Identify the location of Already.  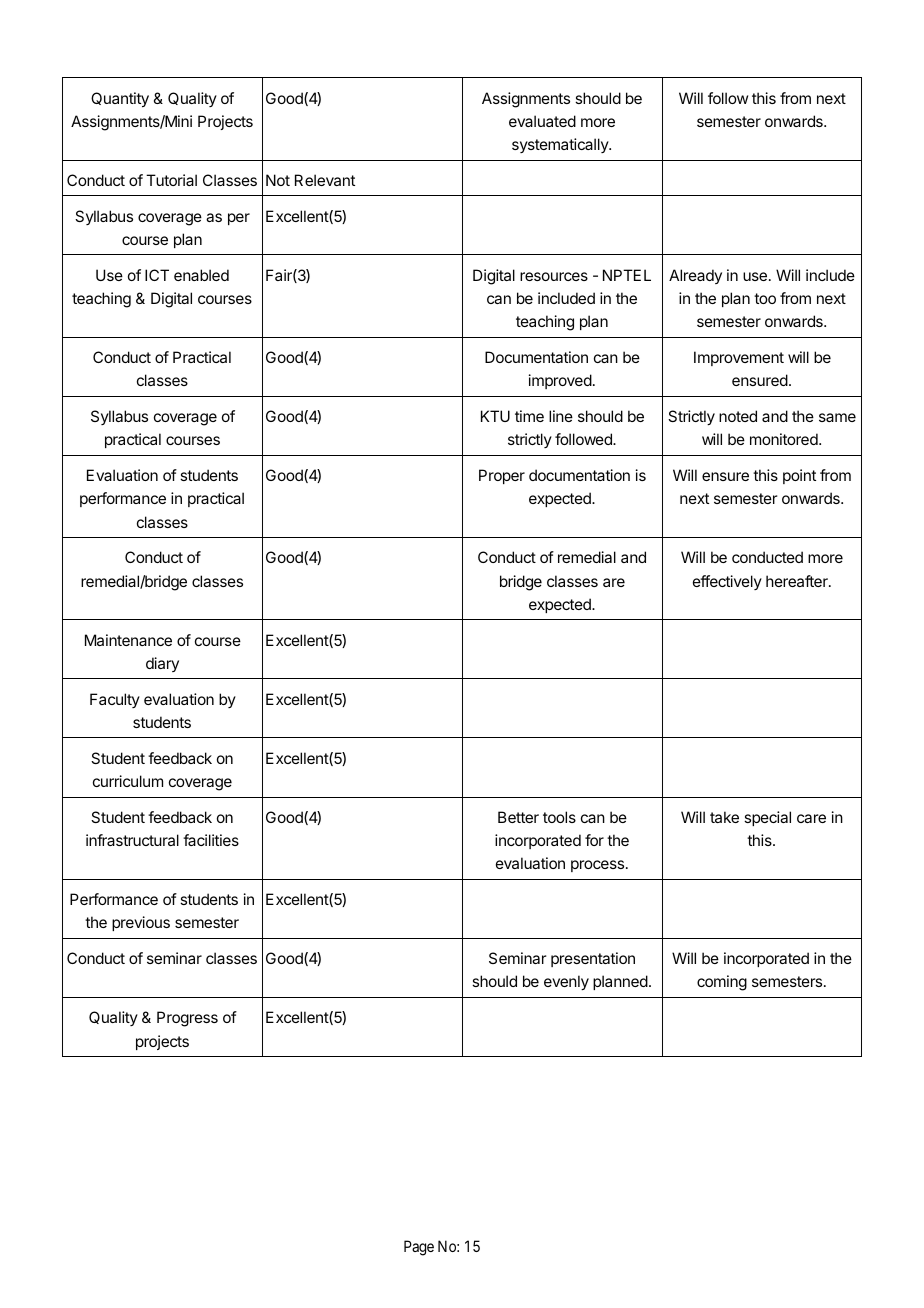
(695, 276).
